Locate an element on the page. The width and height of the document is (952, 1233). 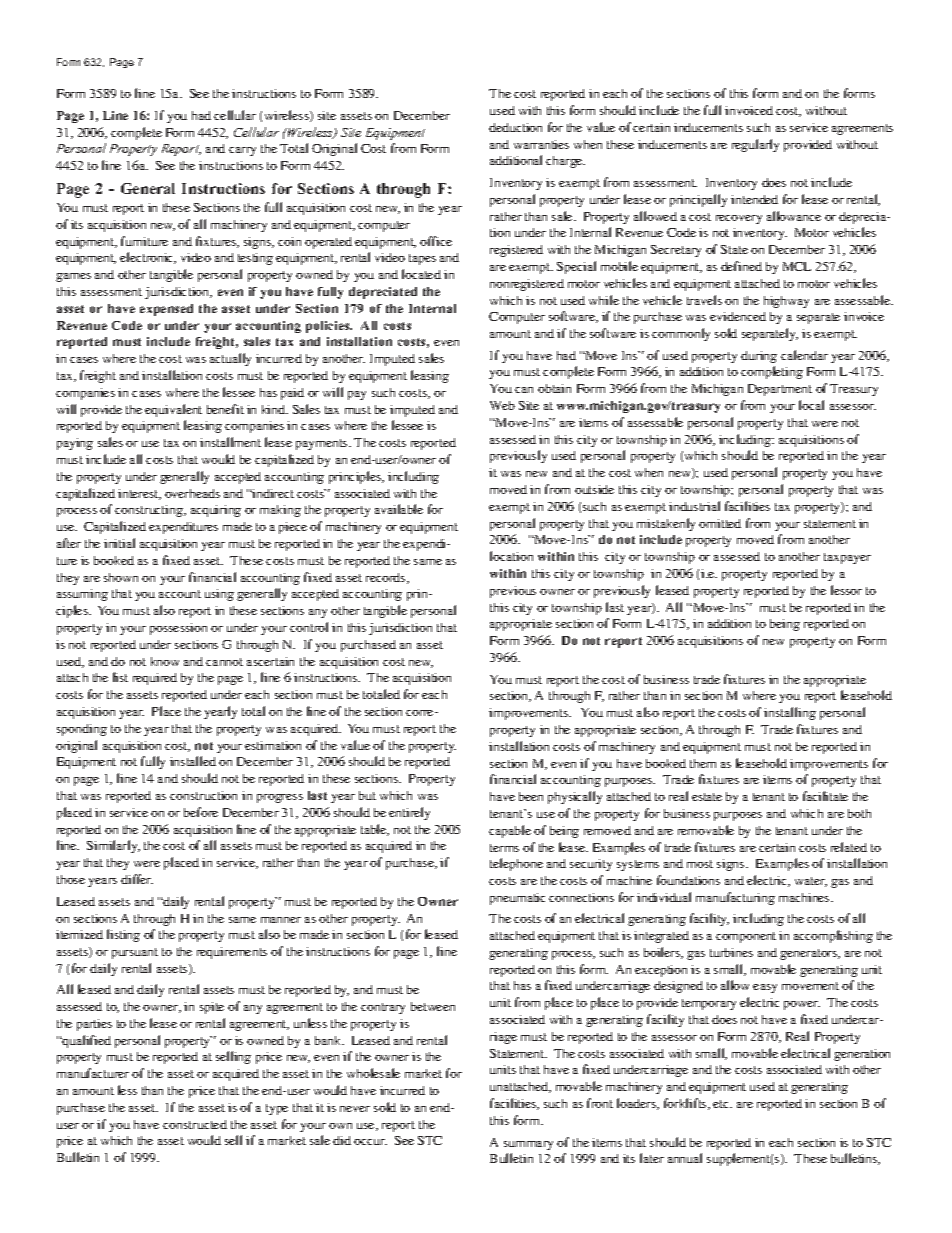
installing is located at coordinates (790, 713).
